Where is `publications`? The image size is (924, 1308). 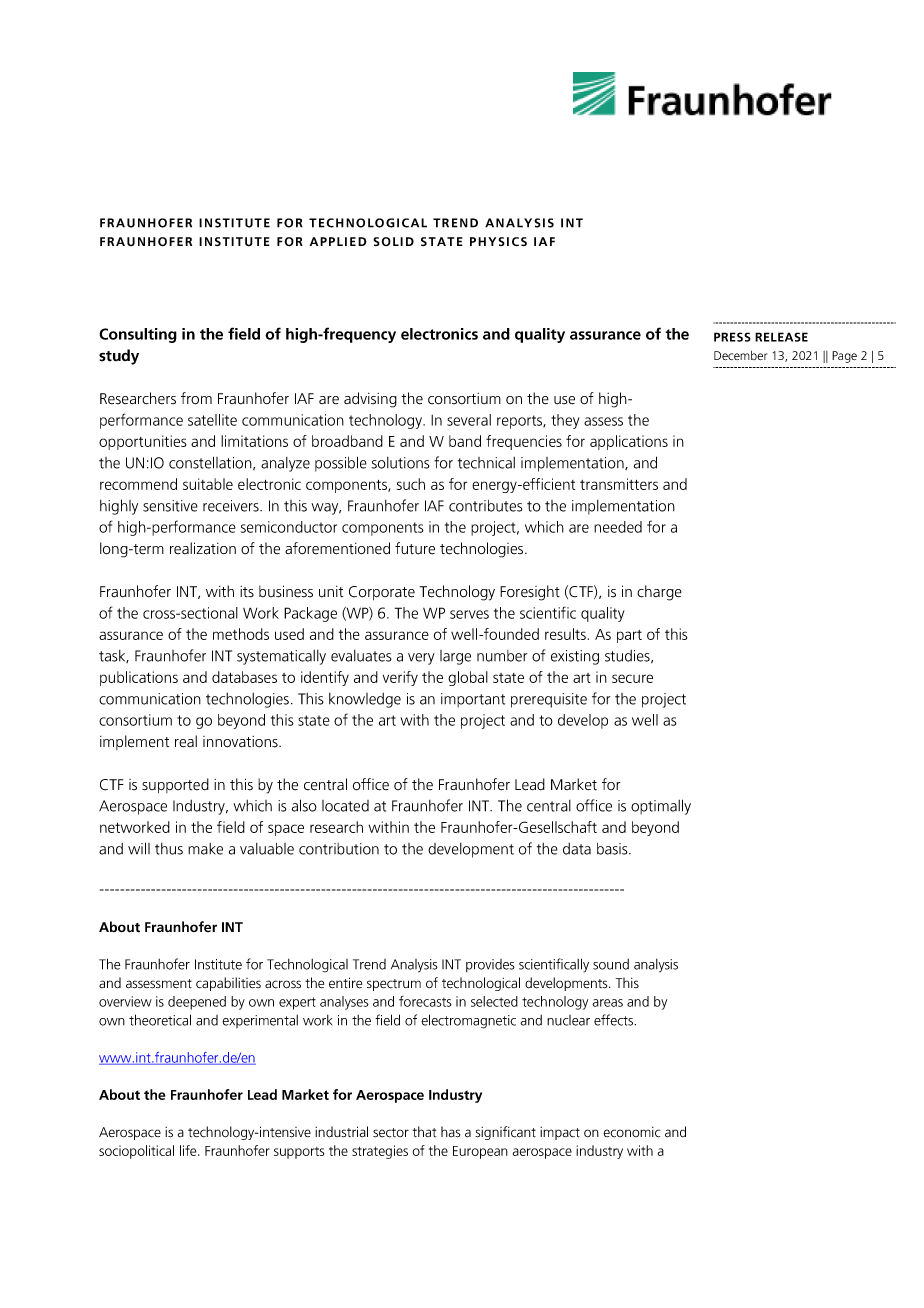 publications is located at coordinates (139, 678).
